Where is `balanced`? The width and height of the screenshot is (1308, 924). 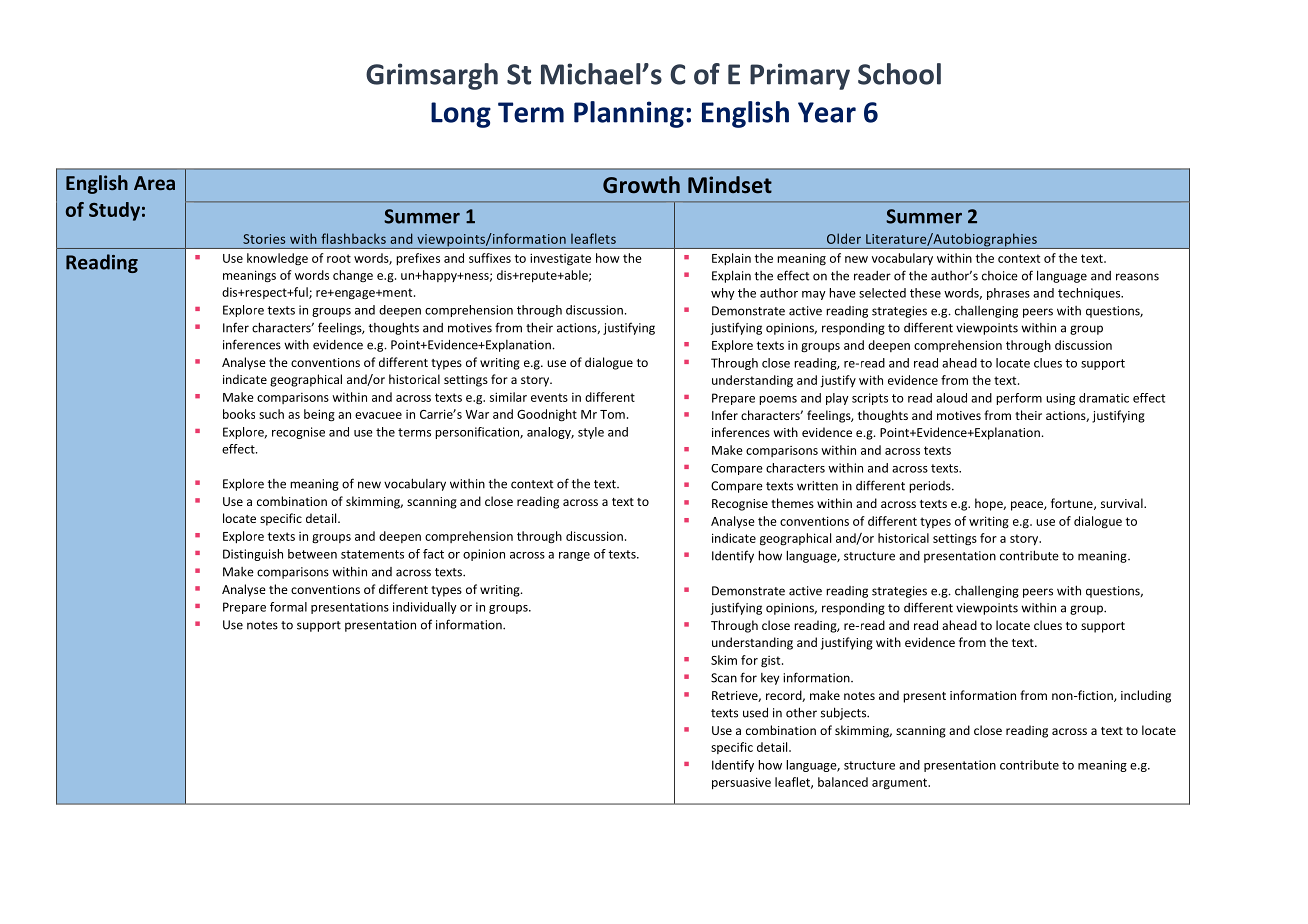
balanced is located at coordinates (843, 782).
